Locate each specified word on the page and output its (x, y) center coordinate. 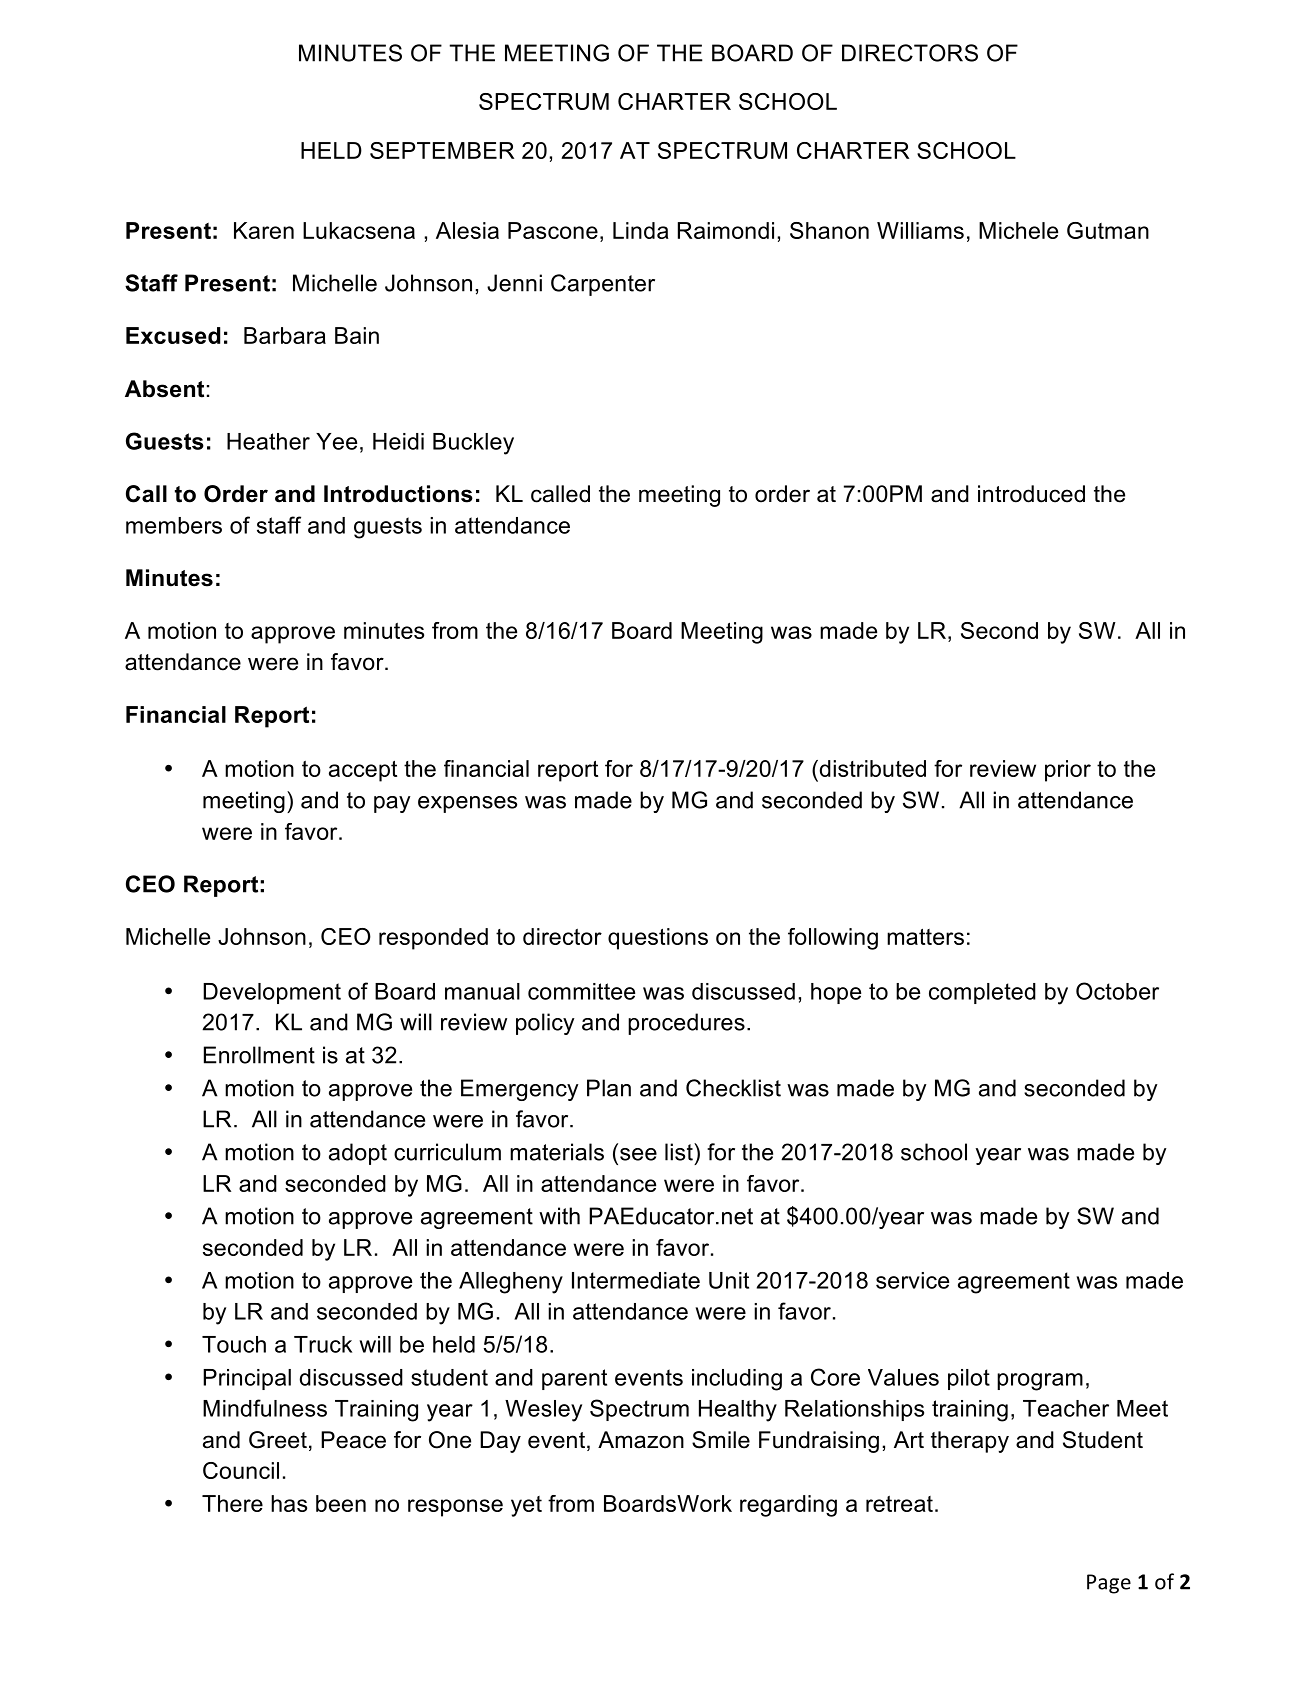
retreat (899, 1504)
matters (925, 936)
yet (526, 1506)
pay (392, 804)
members (174, 525)
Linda (641, 230)
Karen (264, 230)
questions (658, 939)
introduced (1031, 494)
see (638, 1154)
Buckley (473, 444)
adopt (358, 1154)
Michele (1018, 230)
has (289, 1503)
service (912, 1280)
